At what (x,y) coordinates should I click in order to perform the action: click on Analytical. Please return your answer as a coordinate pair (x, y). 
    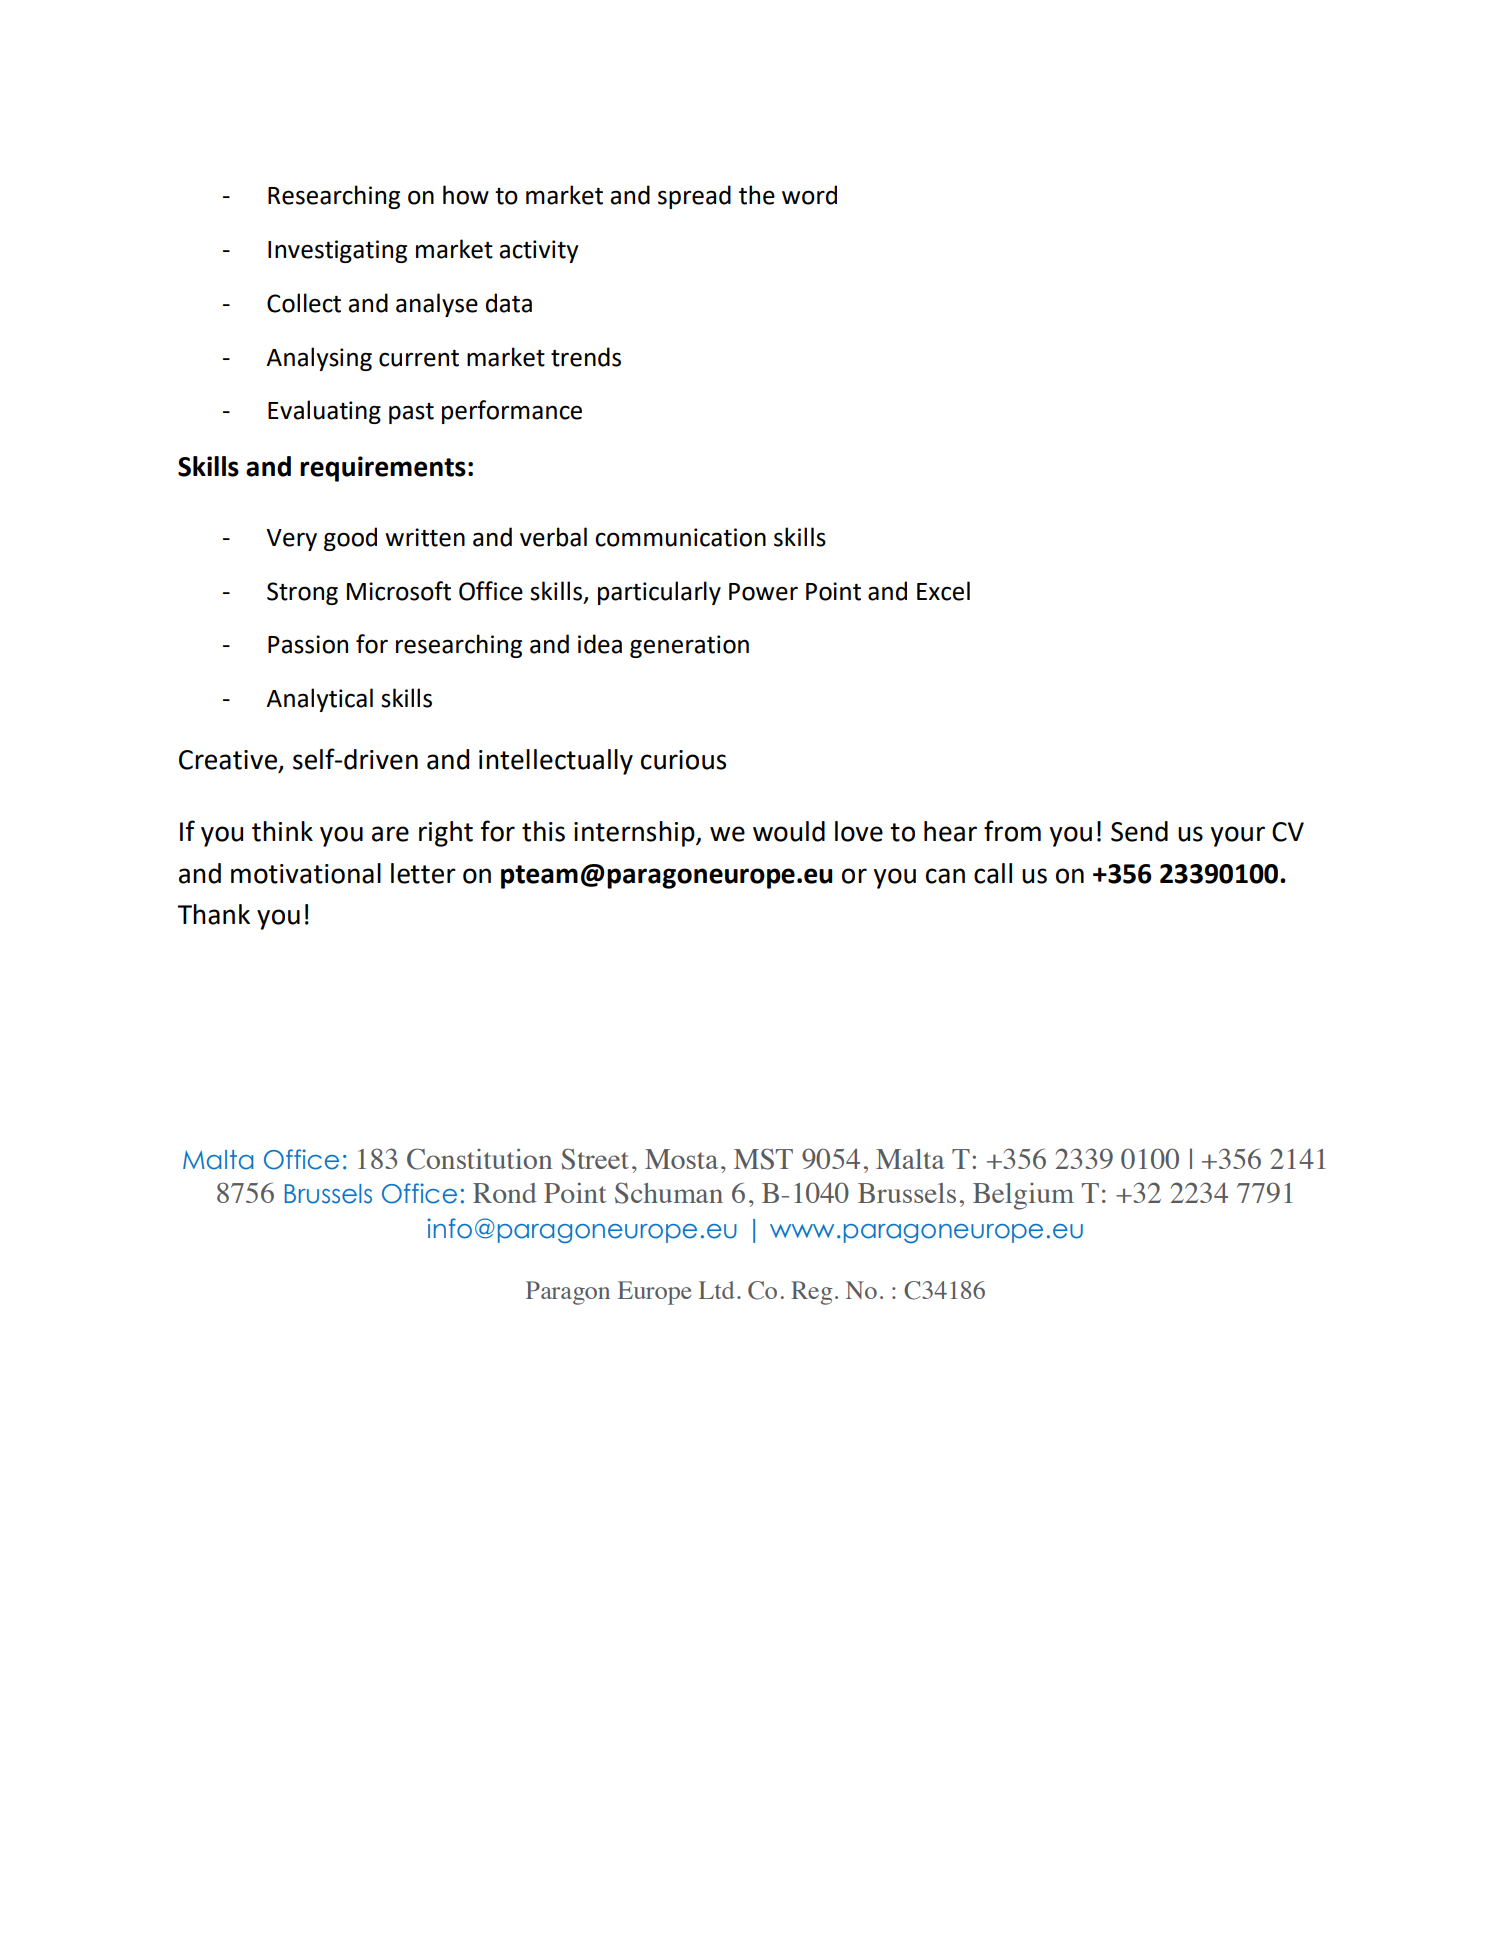
    Looking at the image, I should click on (319, 700).
